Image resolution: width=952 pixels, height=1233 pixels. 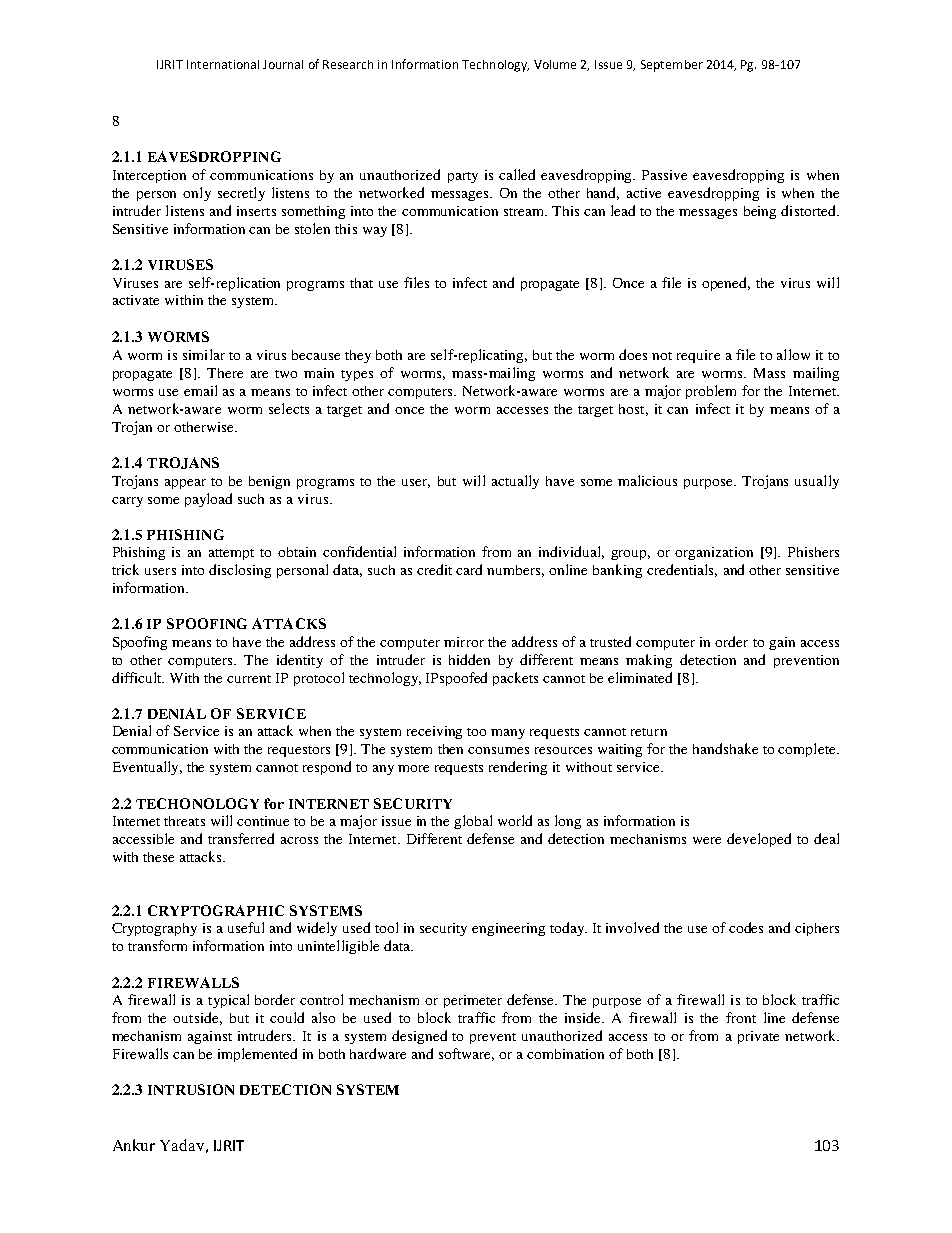 What do you see at coordinates (759, 840) in the page?
I see `developed` at bounding box center [759, 840].
